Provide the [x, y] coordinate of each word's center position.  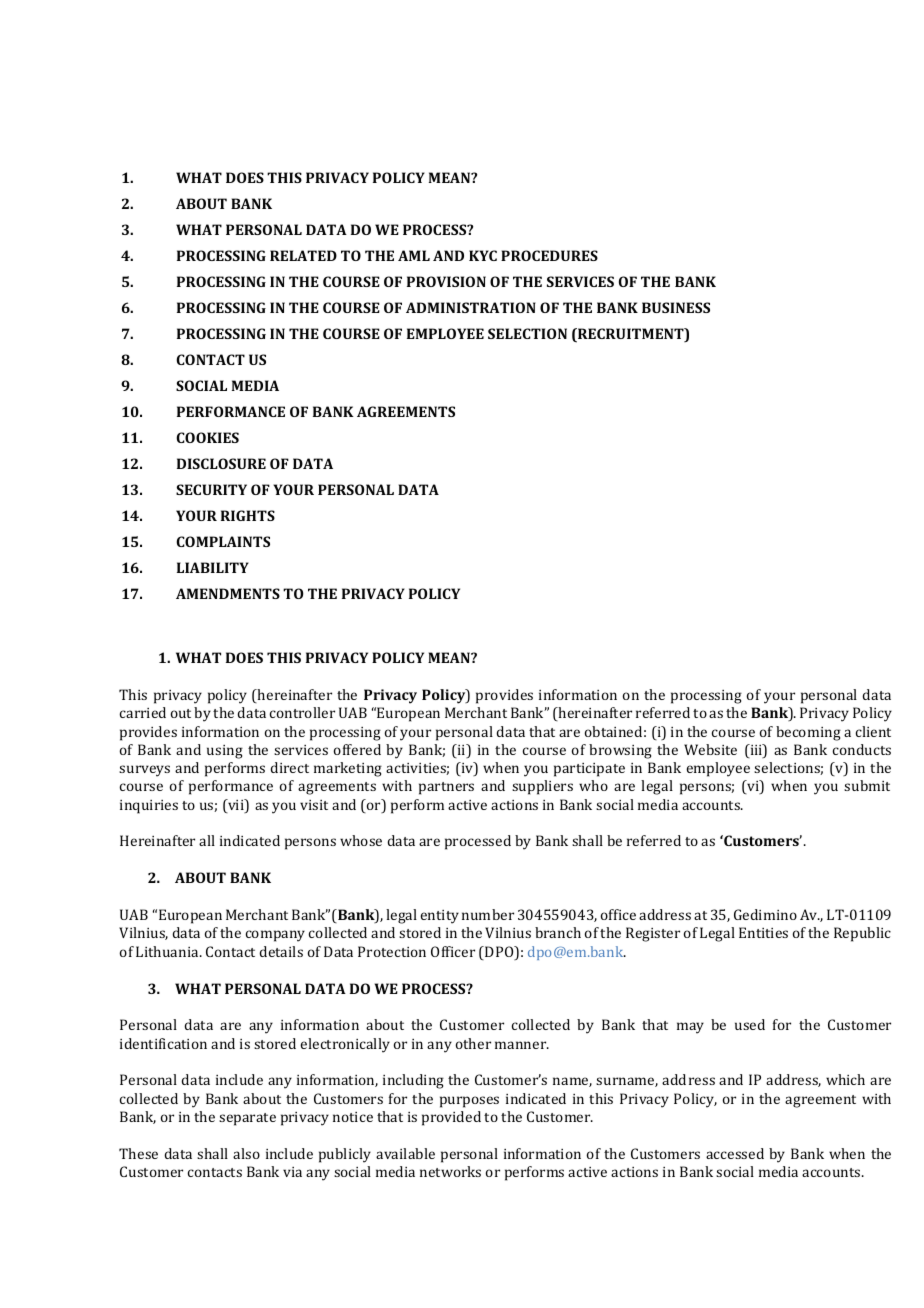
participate [589, 770]
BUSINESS [676, 307]
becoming [808, 733]
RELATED [303, 255]
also [246, 1153]
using [225, 752]
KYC [483, 255]
